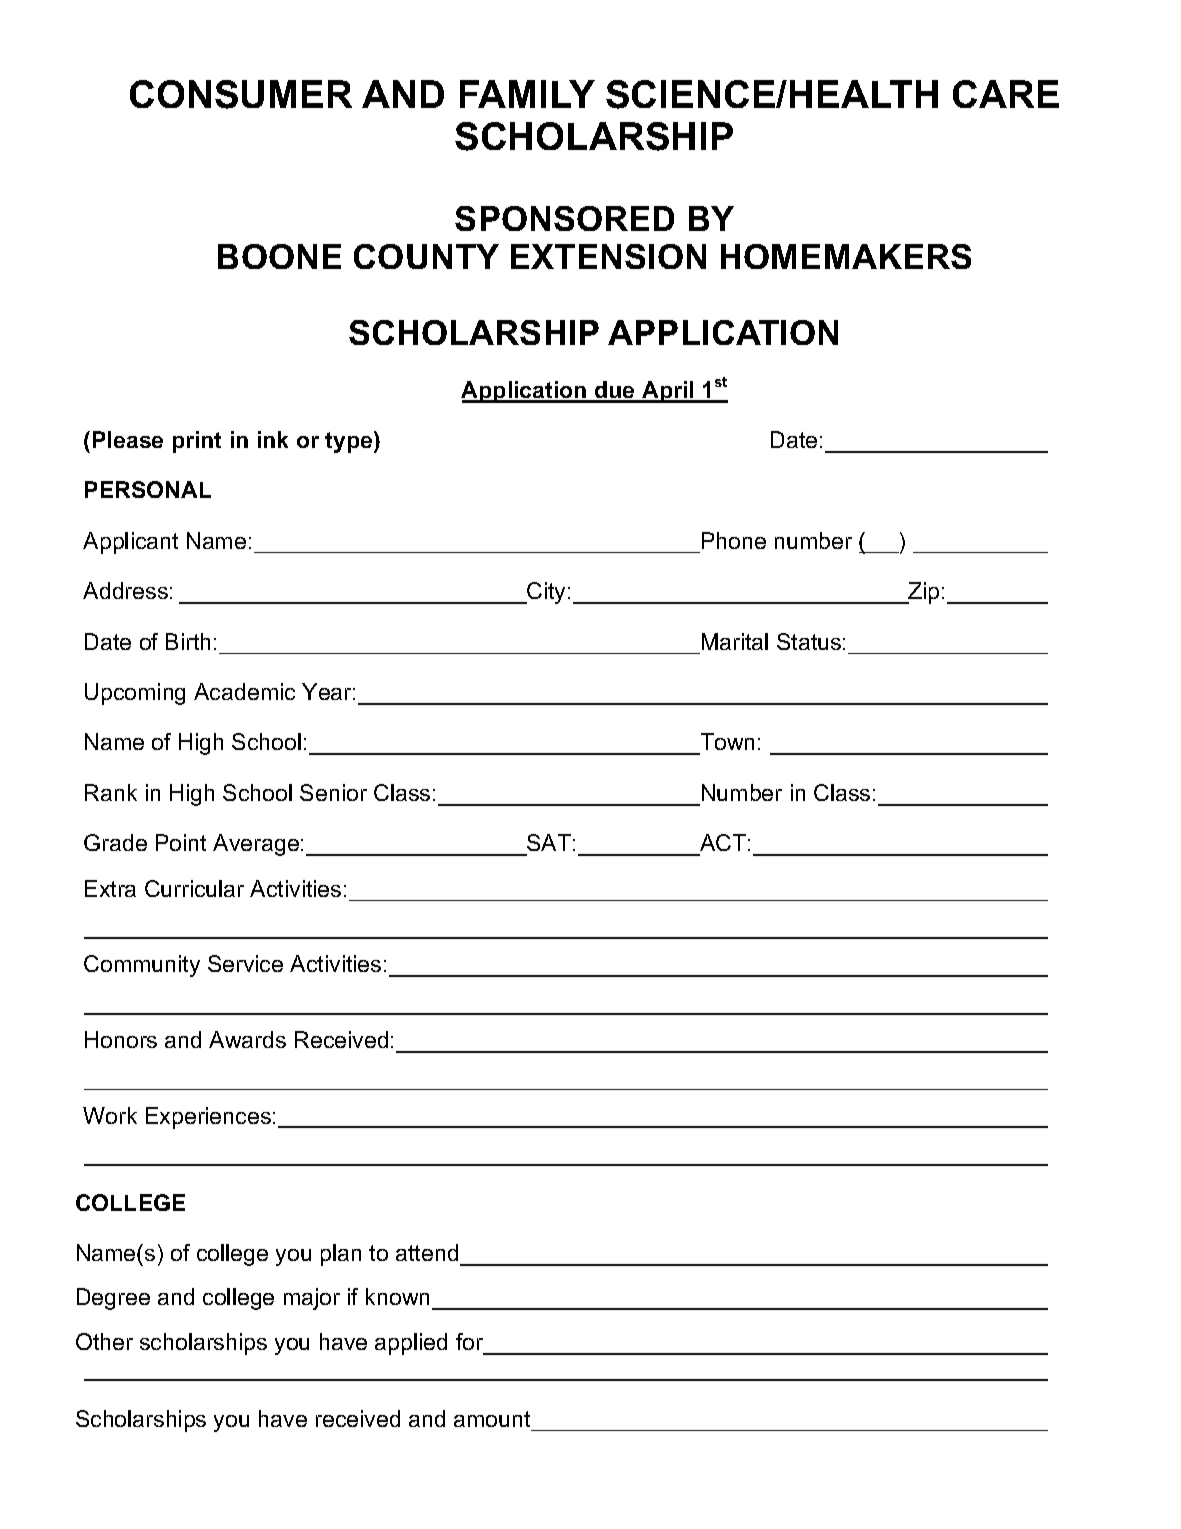  What do you see at coordinates (247, 1039) in the page?
I see `Awards` at bounding box center [247, 1039].
